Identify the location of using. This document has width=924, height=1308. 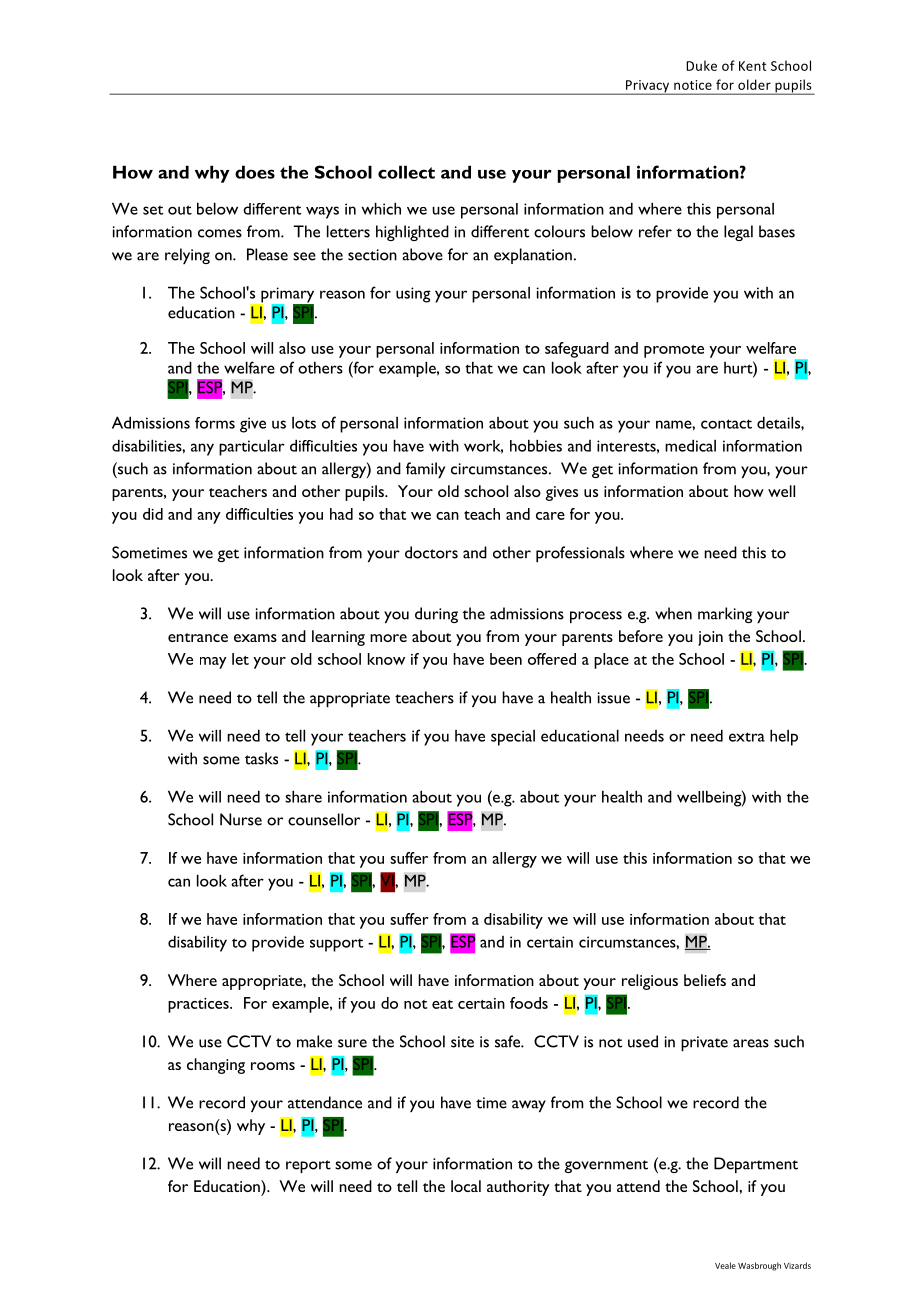
(413, 295).
